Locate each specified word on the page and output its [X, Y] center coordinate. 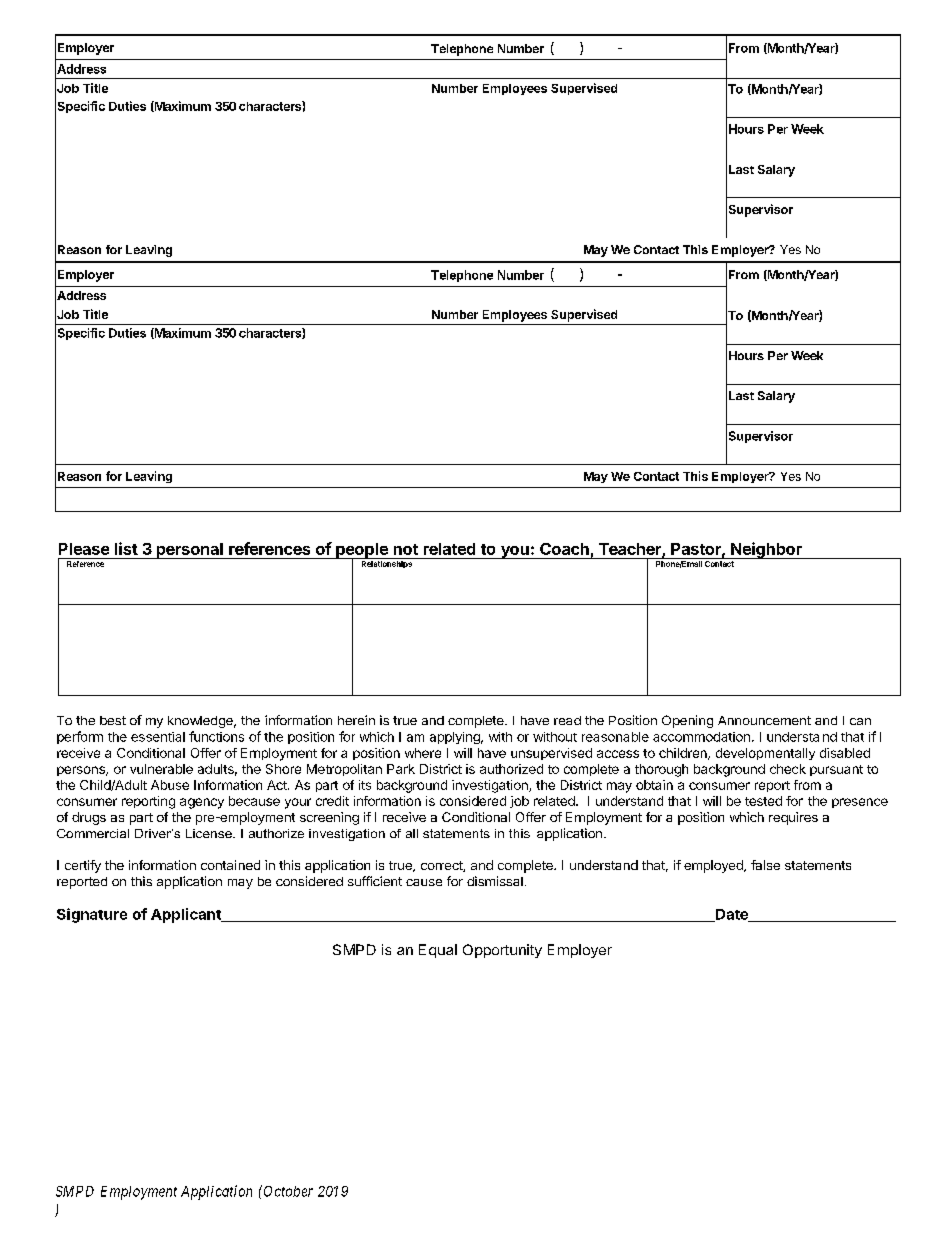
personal [189, 551]
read [567, 720]
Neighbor [766, 550]
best [113, 720]
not [406, 549]
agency [202, 803]
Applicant [187, 915]
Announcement [764, 720]
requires [793, 818]
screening [329, 818]
